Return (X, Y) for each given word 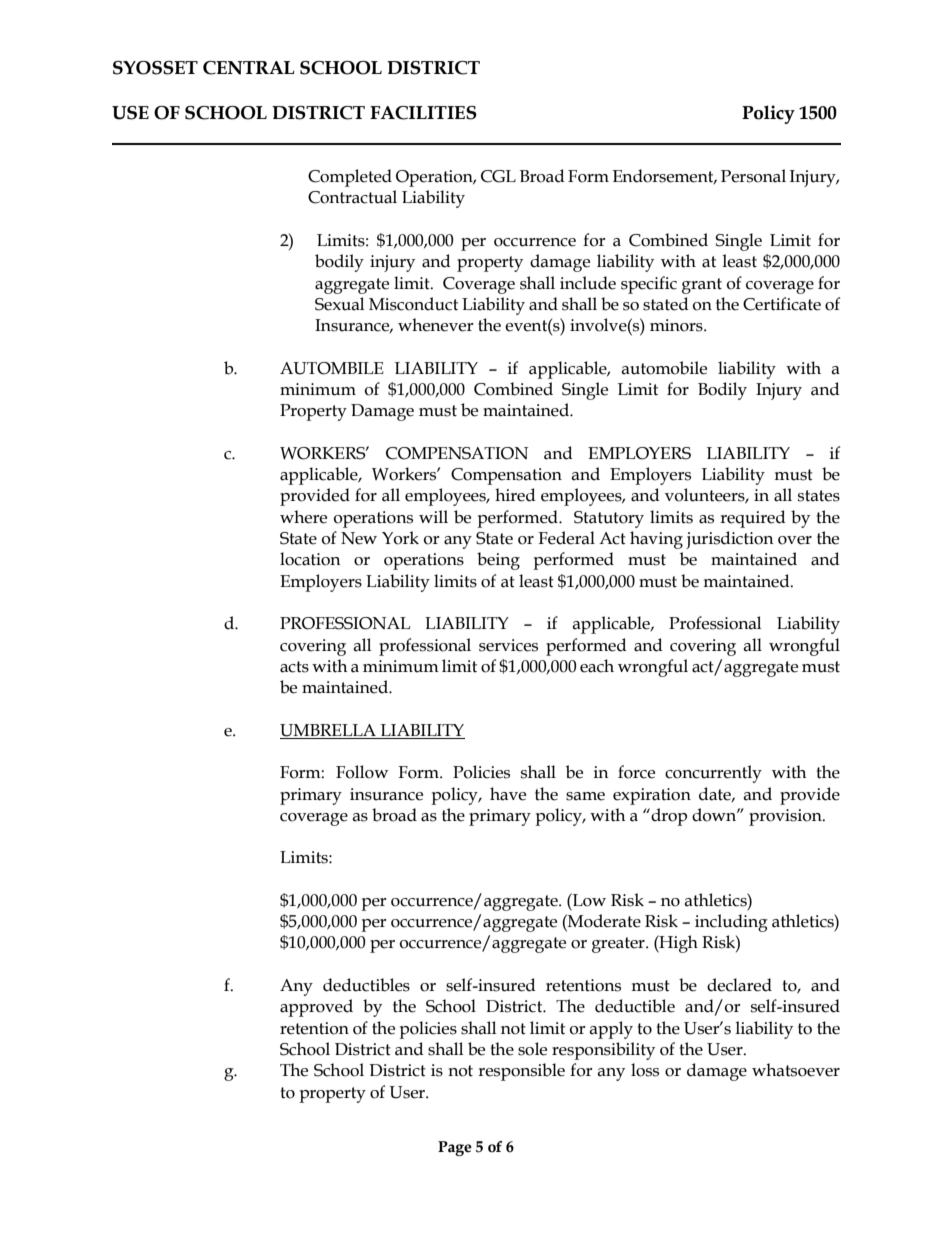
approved (316, 1008)
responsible (521, 1072)
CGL (498, 176)
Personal (753, 176)
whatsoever (796, 1070)
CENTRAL (249, 68)
